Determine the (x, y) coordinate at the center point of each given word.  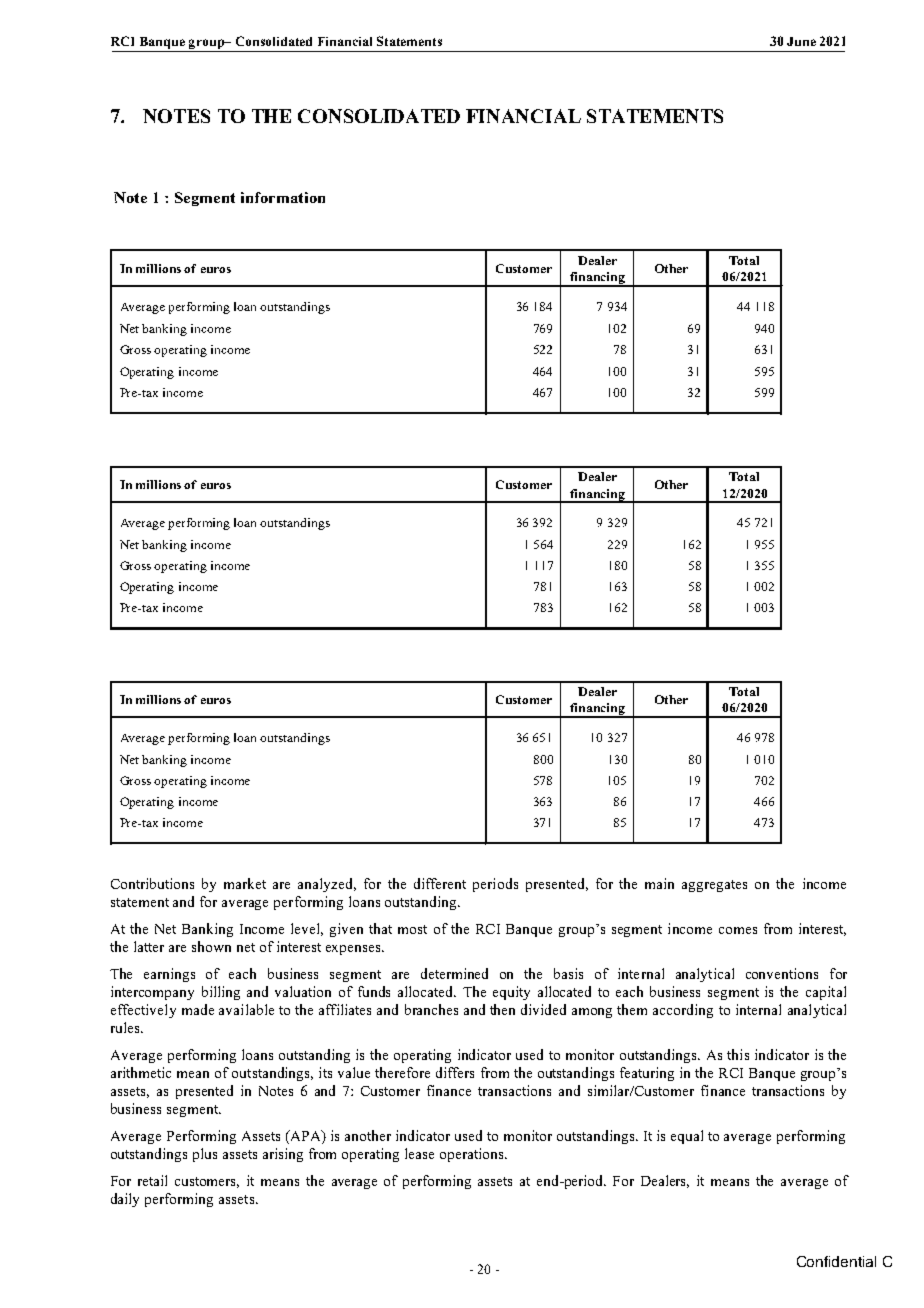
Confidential (836, 1261)
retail (152, 1180)
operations (473, 1155)
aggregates (714, 886)
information (283, 197)
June (801, 41)
